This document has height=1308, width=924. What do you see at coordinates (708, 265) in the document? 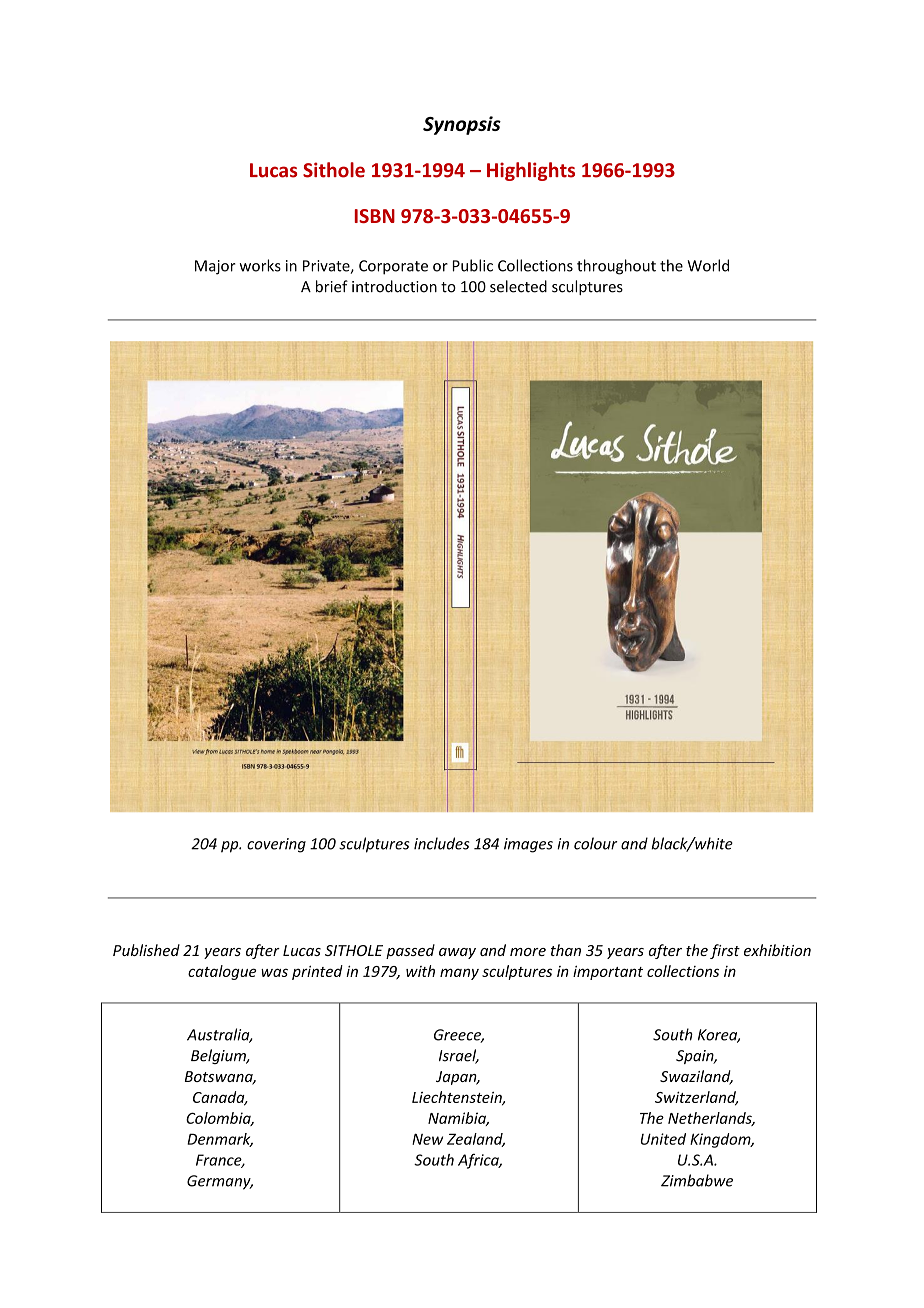
I see `World` at bounding box center [708, 265].
